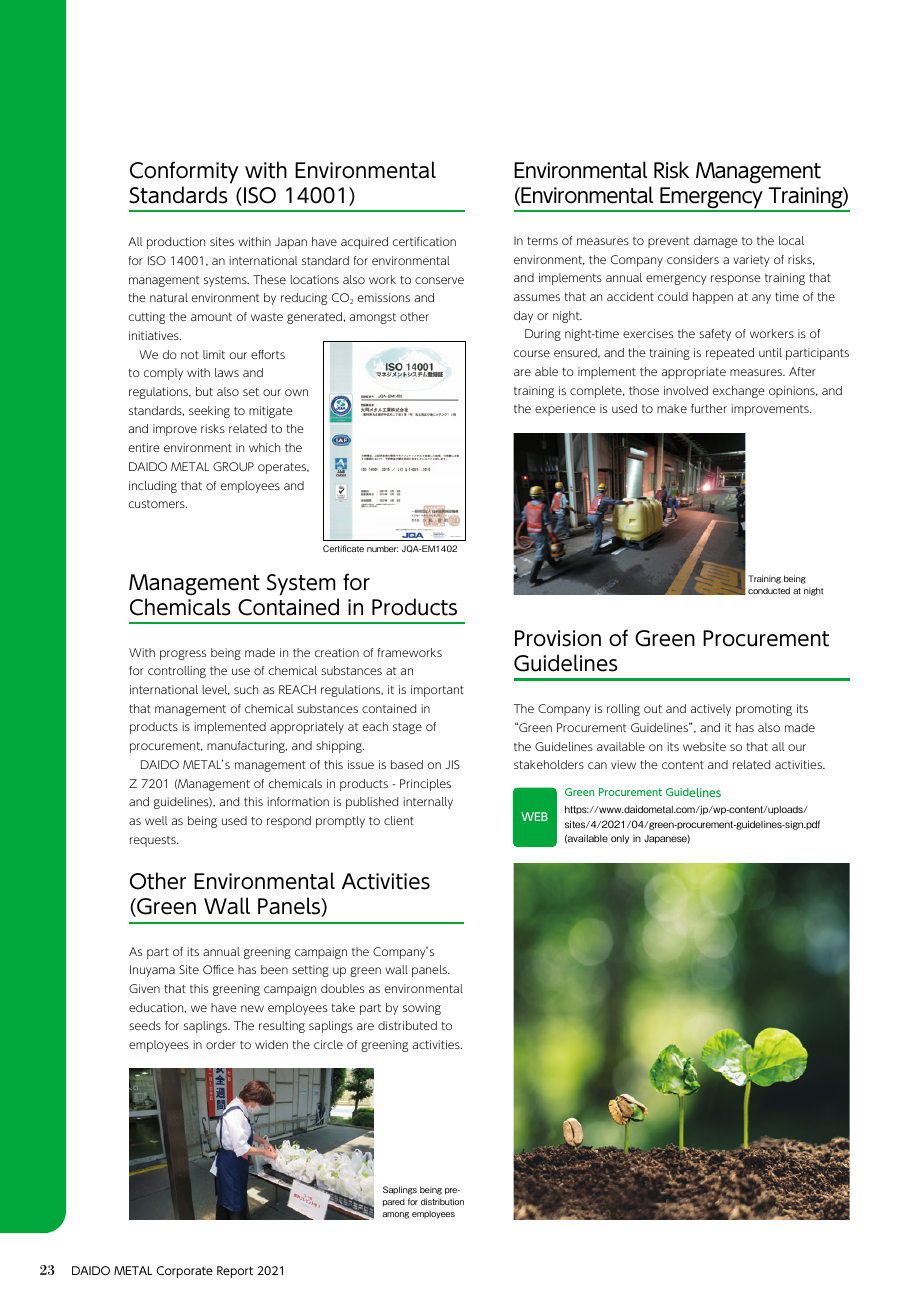 This image has height=1308, width=924. I want to click on conducted, so click(769, 590).
